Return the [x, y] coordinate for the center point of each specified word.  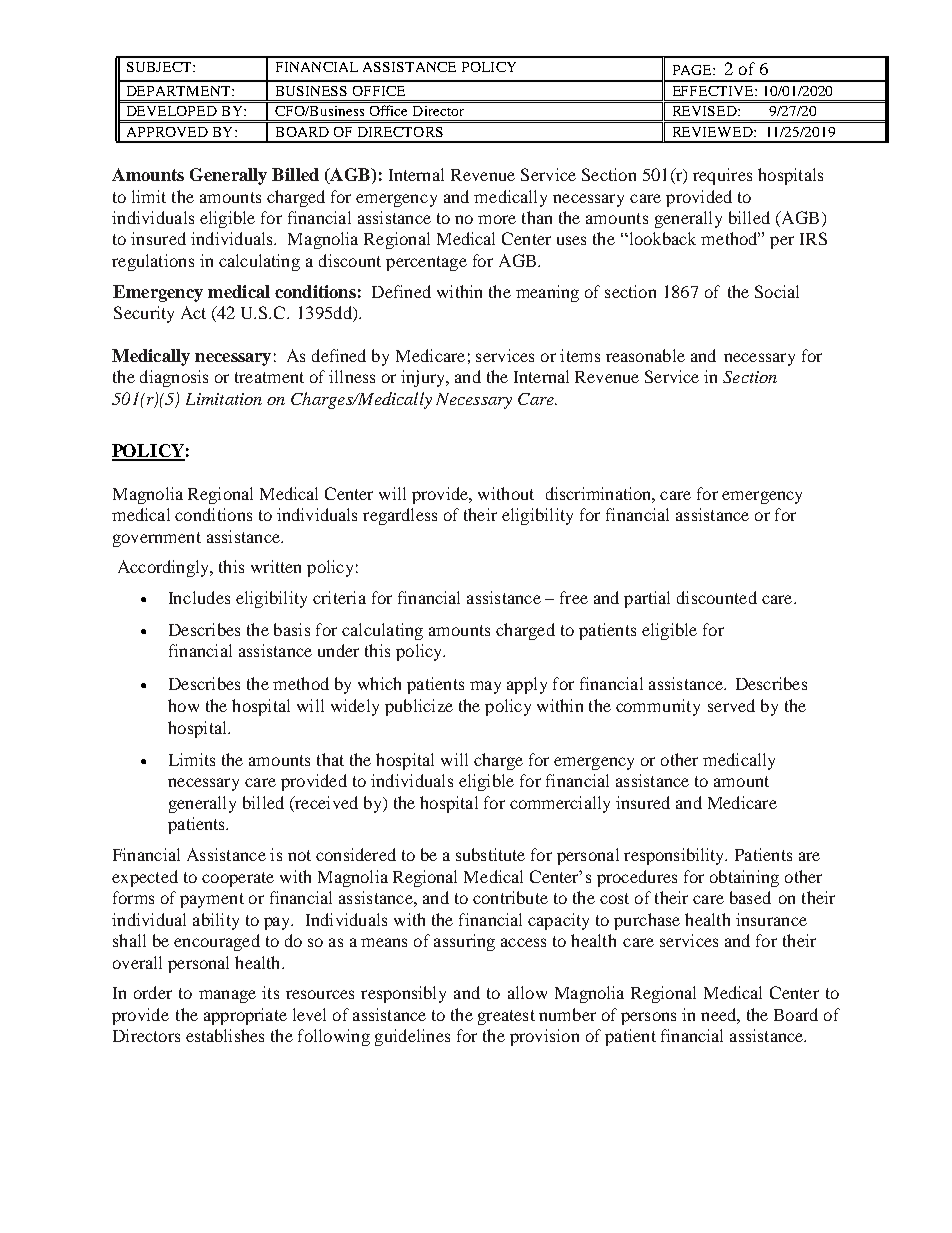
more [497, 219]
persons [648, 1018]
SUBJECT [160, 67]
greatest [506, 1017]
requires [722, 176]
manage [227, 996]
